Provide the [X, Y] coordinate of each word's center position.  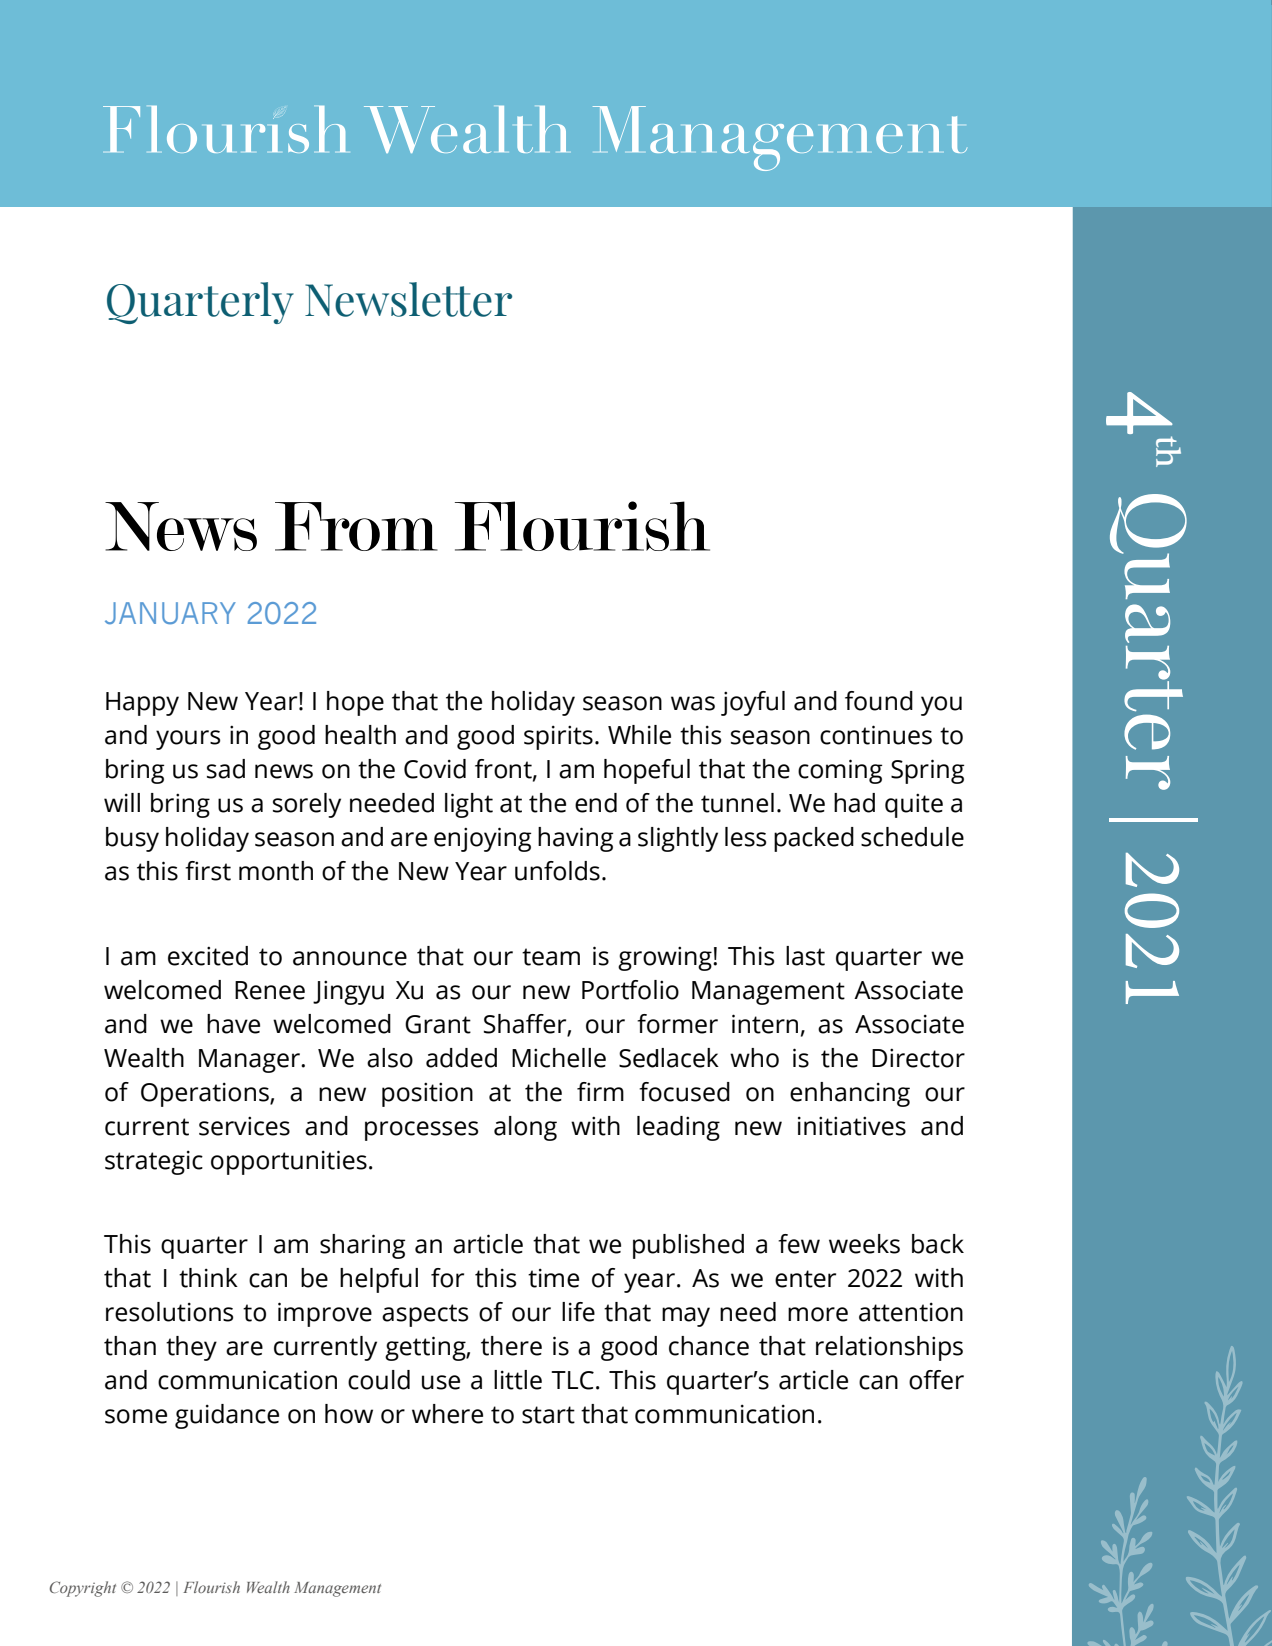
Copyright [83, 1589]
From [356, 526]
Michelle [559, 1058]
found [879, 701]
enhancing [850, 1094]
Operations [206, 1094]
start [548, 1415]
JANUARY [170, 613]
